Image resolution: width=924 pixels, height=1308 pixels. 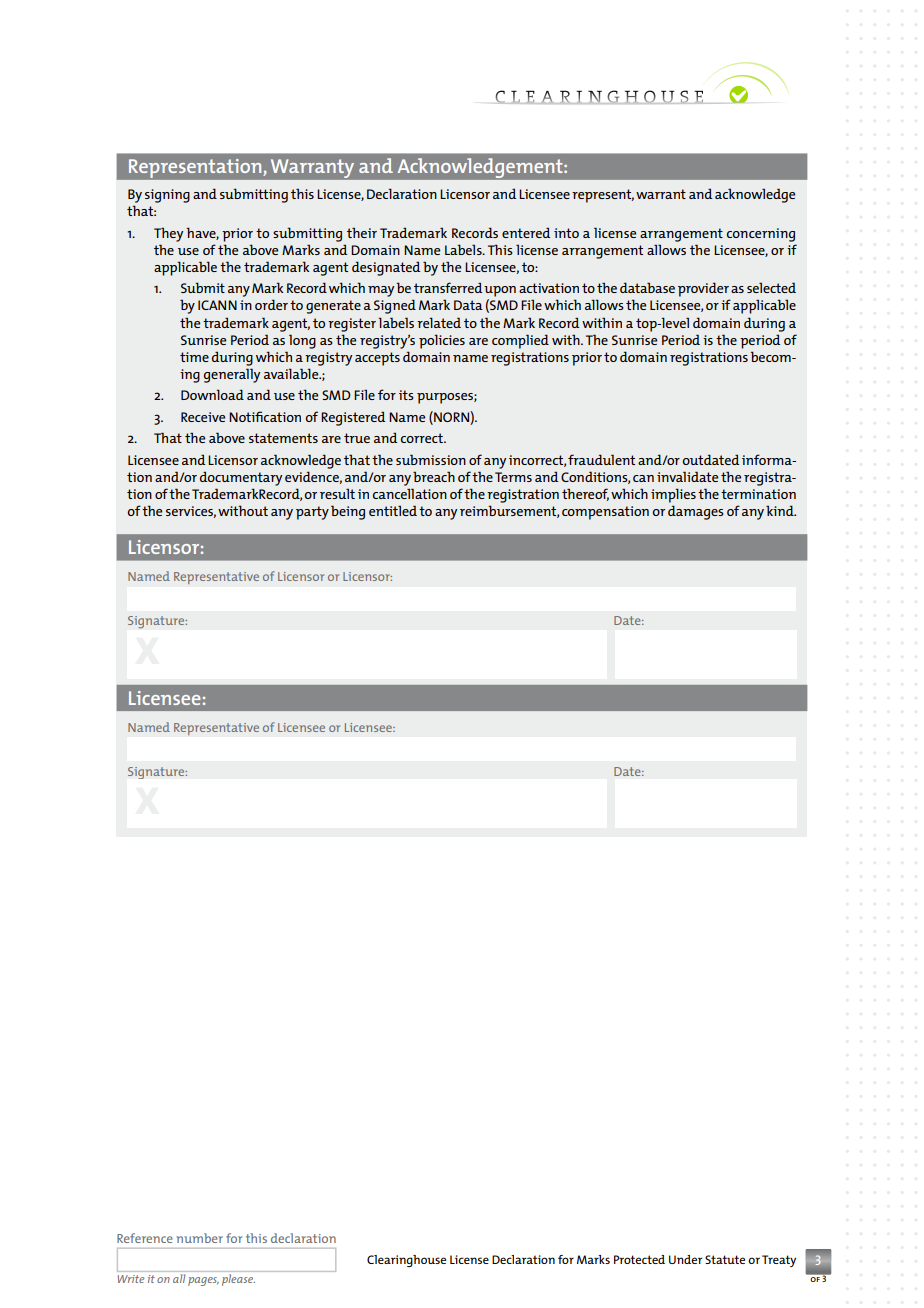 What do you see at coordinates (203, 1281) in the image?
I see `pages` at bounding box center [203, 1281].
